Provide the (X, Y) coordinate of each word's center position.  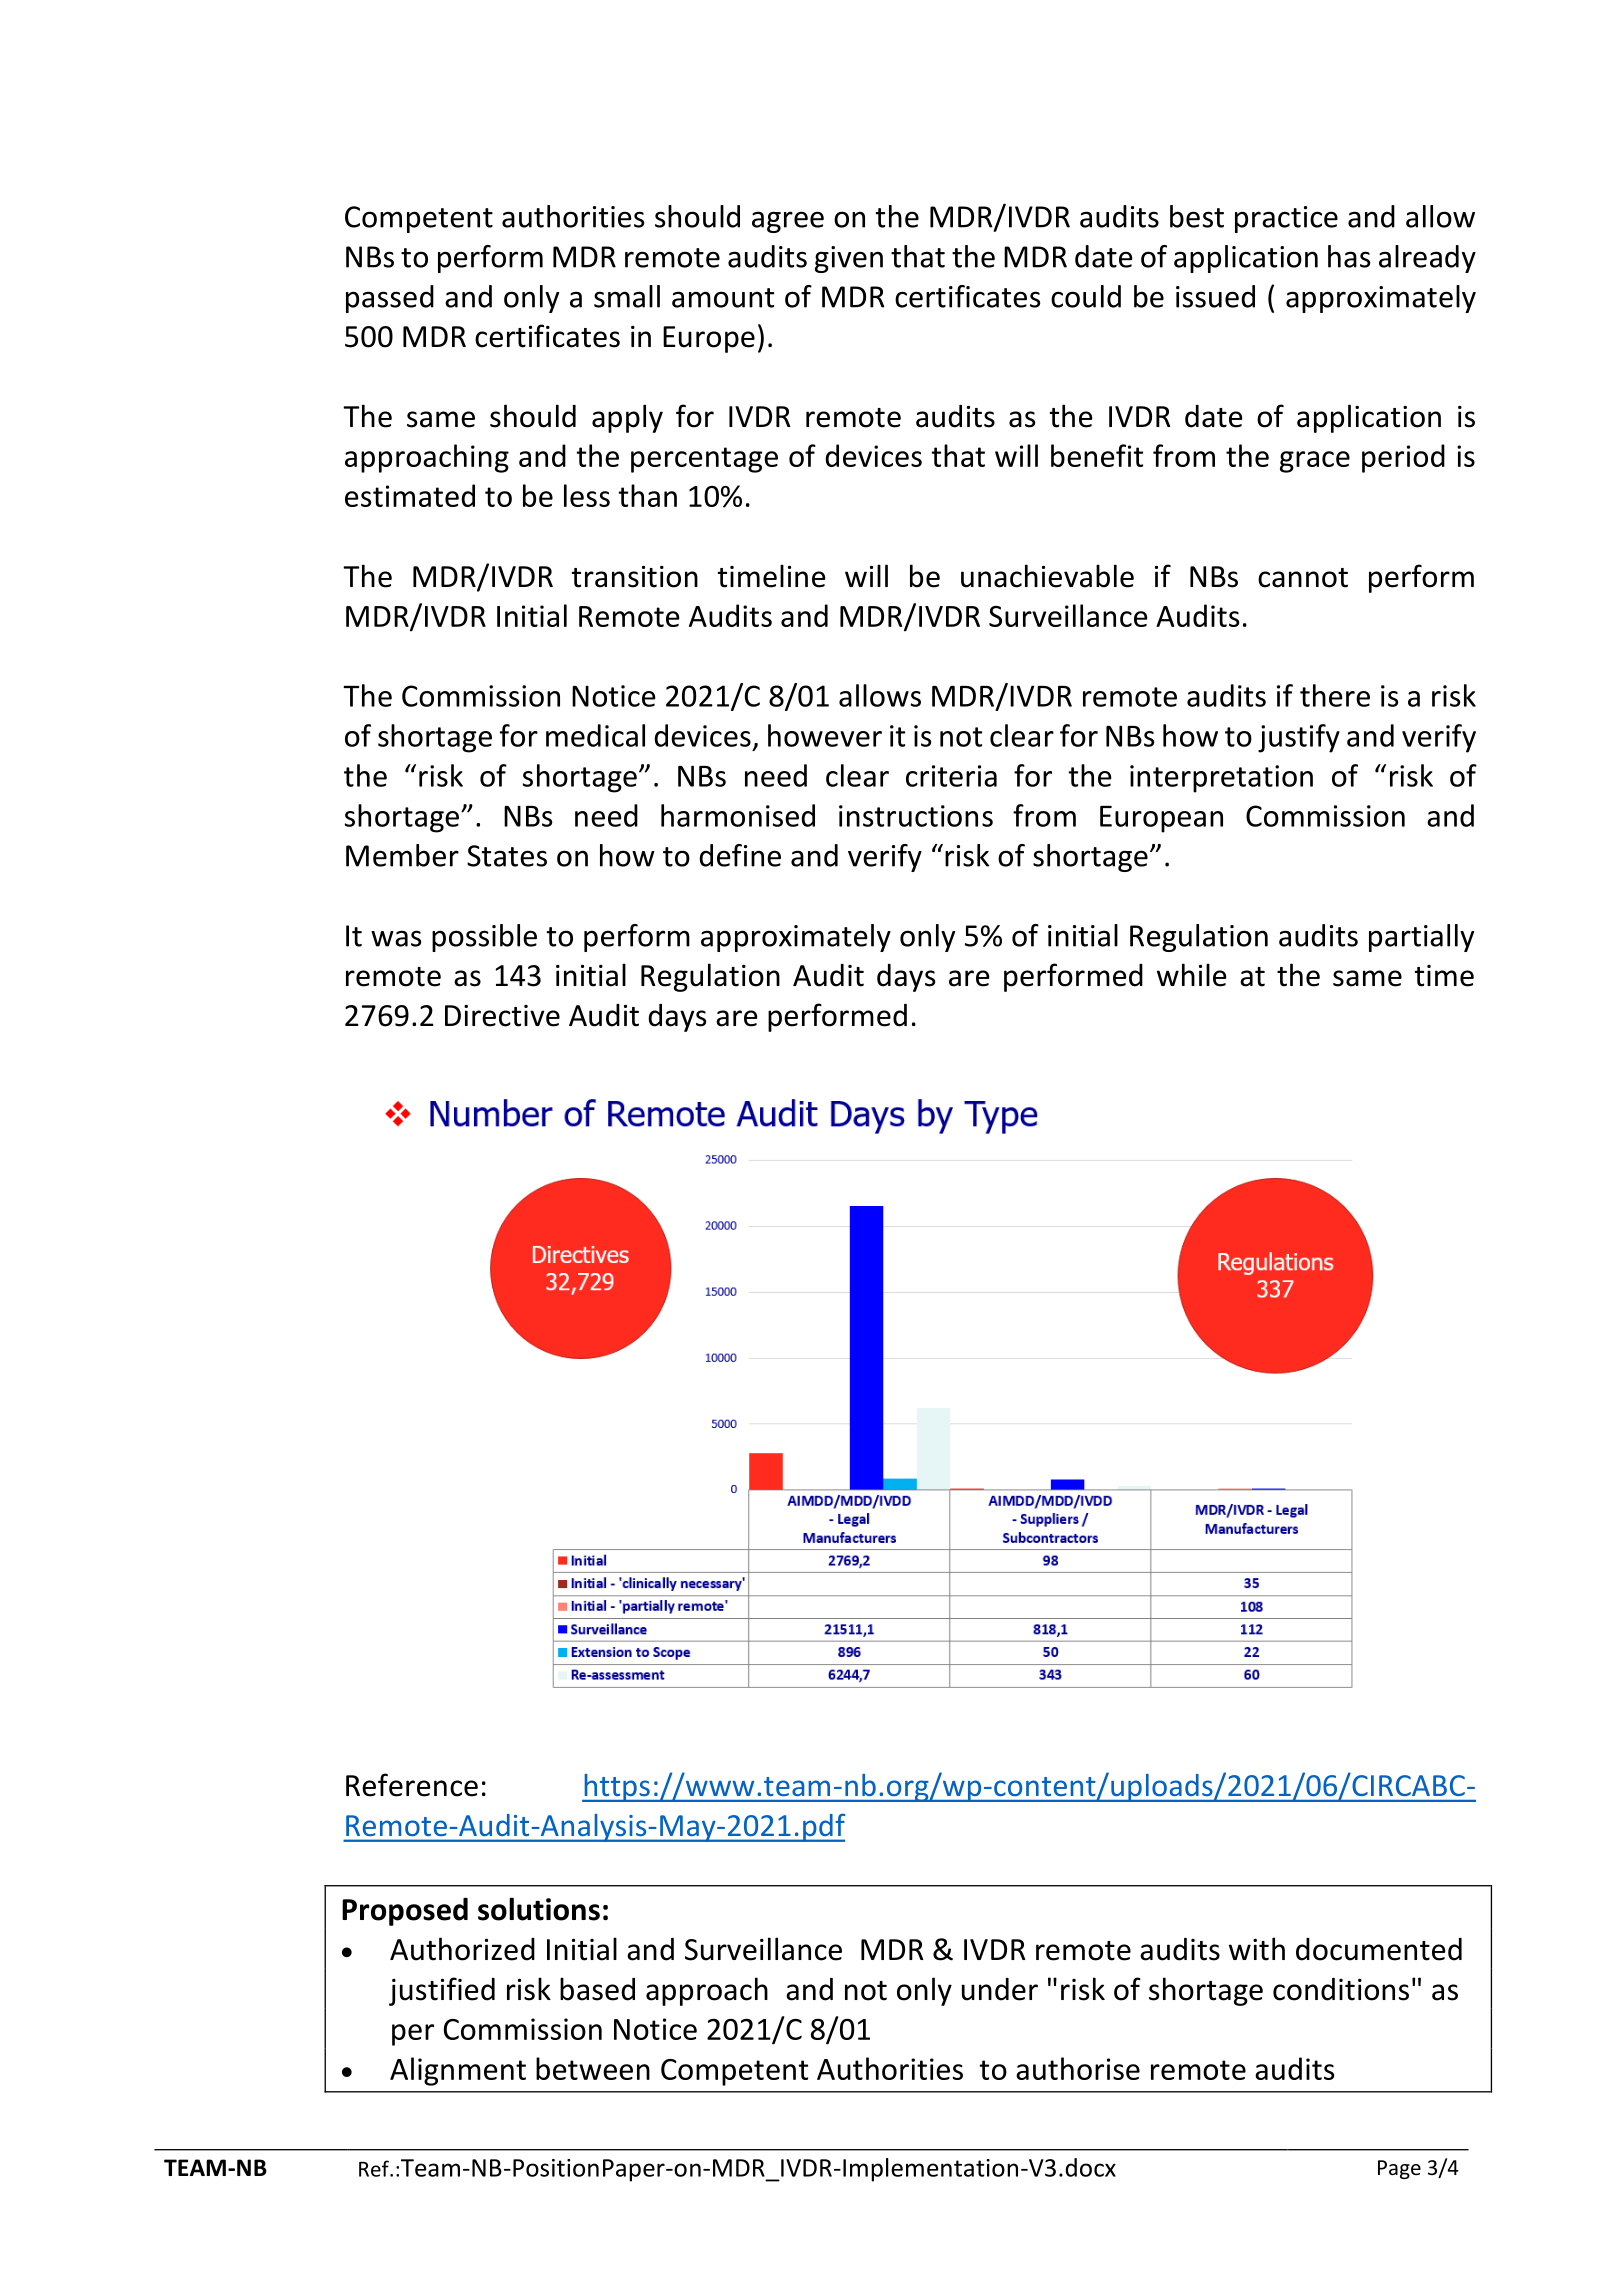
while (1192, 975)
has (1349, 256)
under (1000, 1989)
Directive (502, 1016)
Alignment (458, 2071)
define (740, 855)
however (825, 735)
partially (1421, 938)
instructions (916, 816)
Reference (412, 1785)
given (849, 259)
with (1257, 1949)
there (1335, 695)
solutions (539, 1909)
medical (595, 735)
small (627, 296)
